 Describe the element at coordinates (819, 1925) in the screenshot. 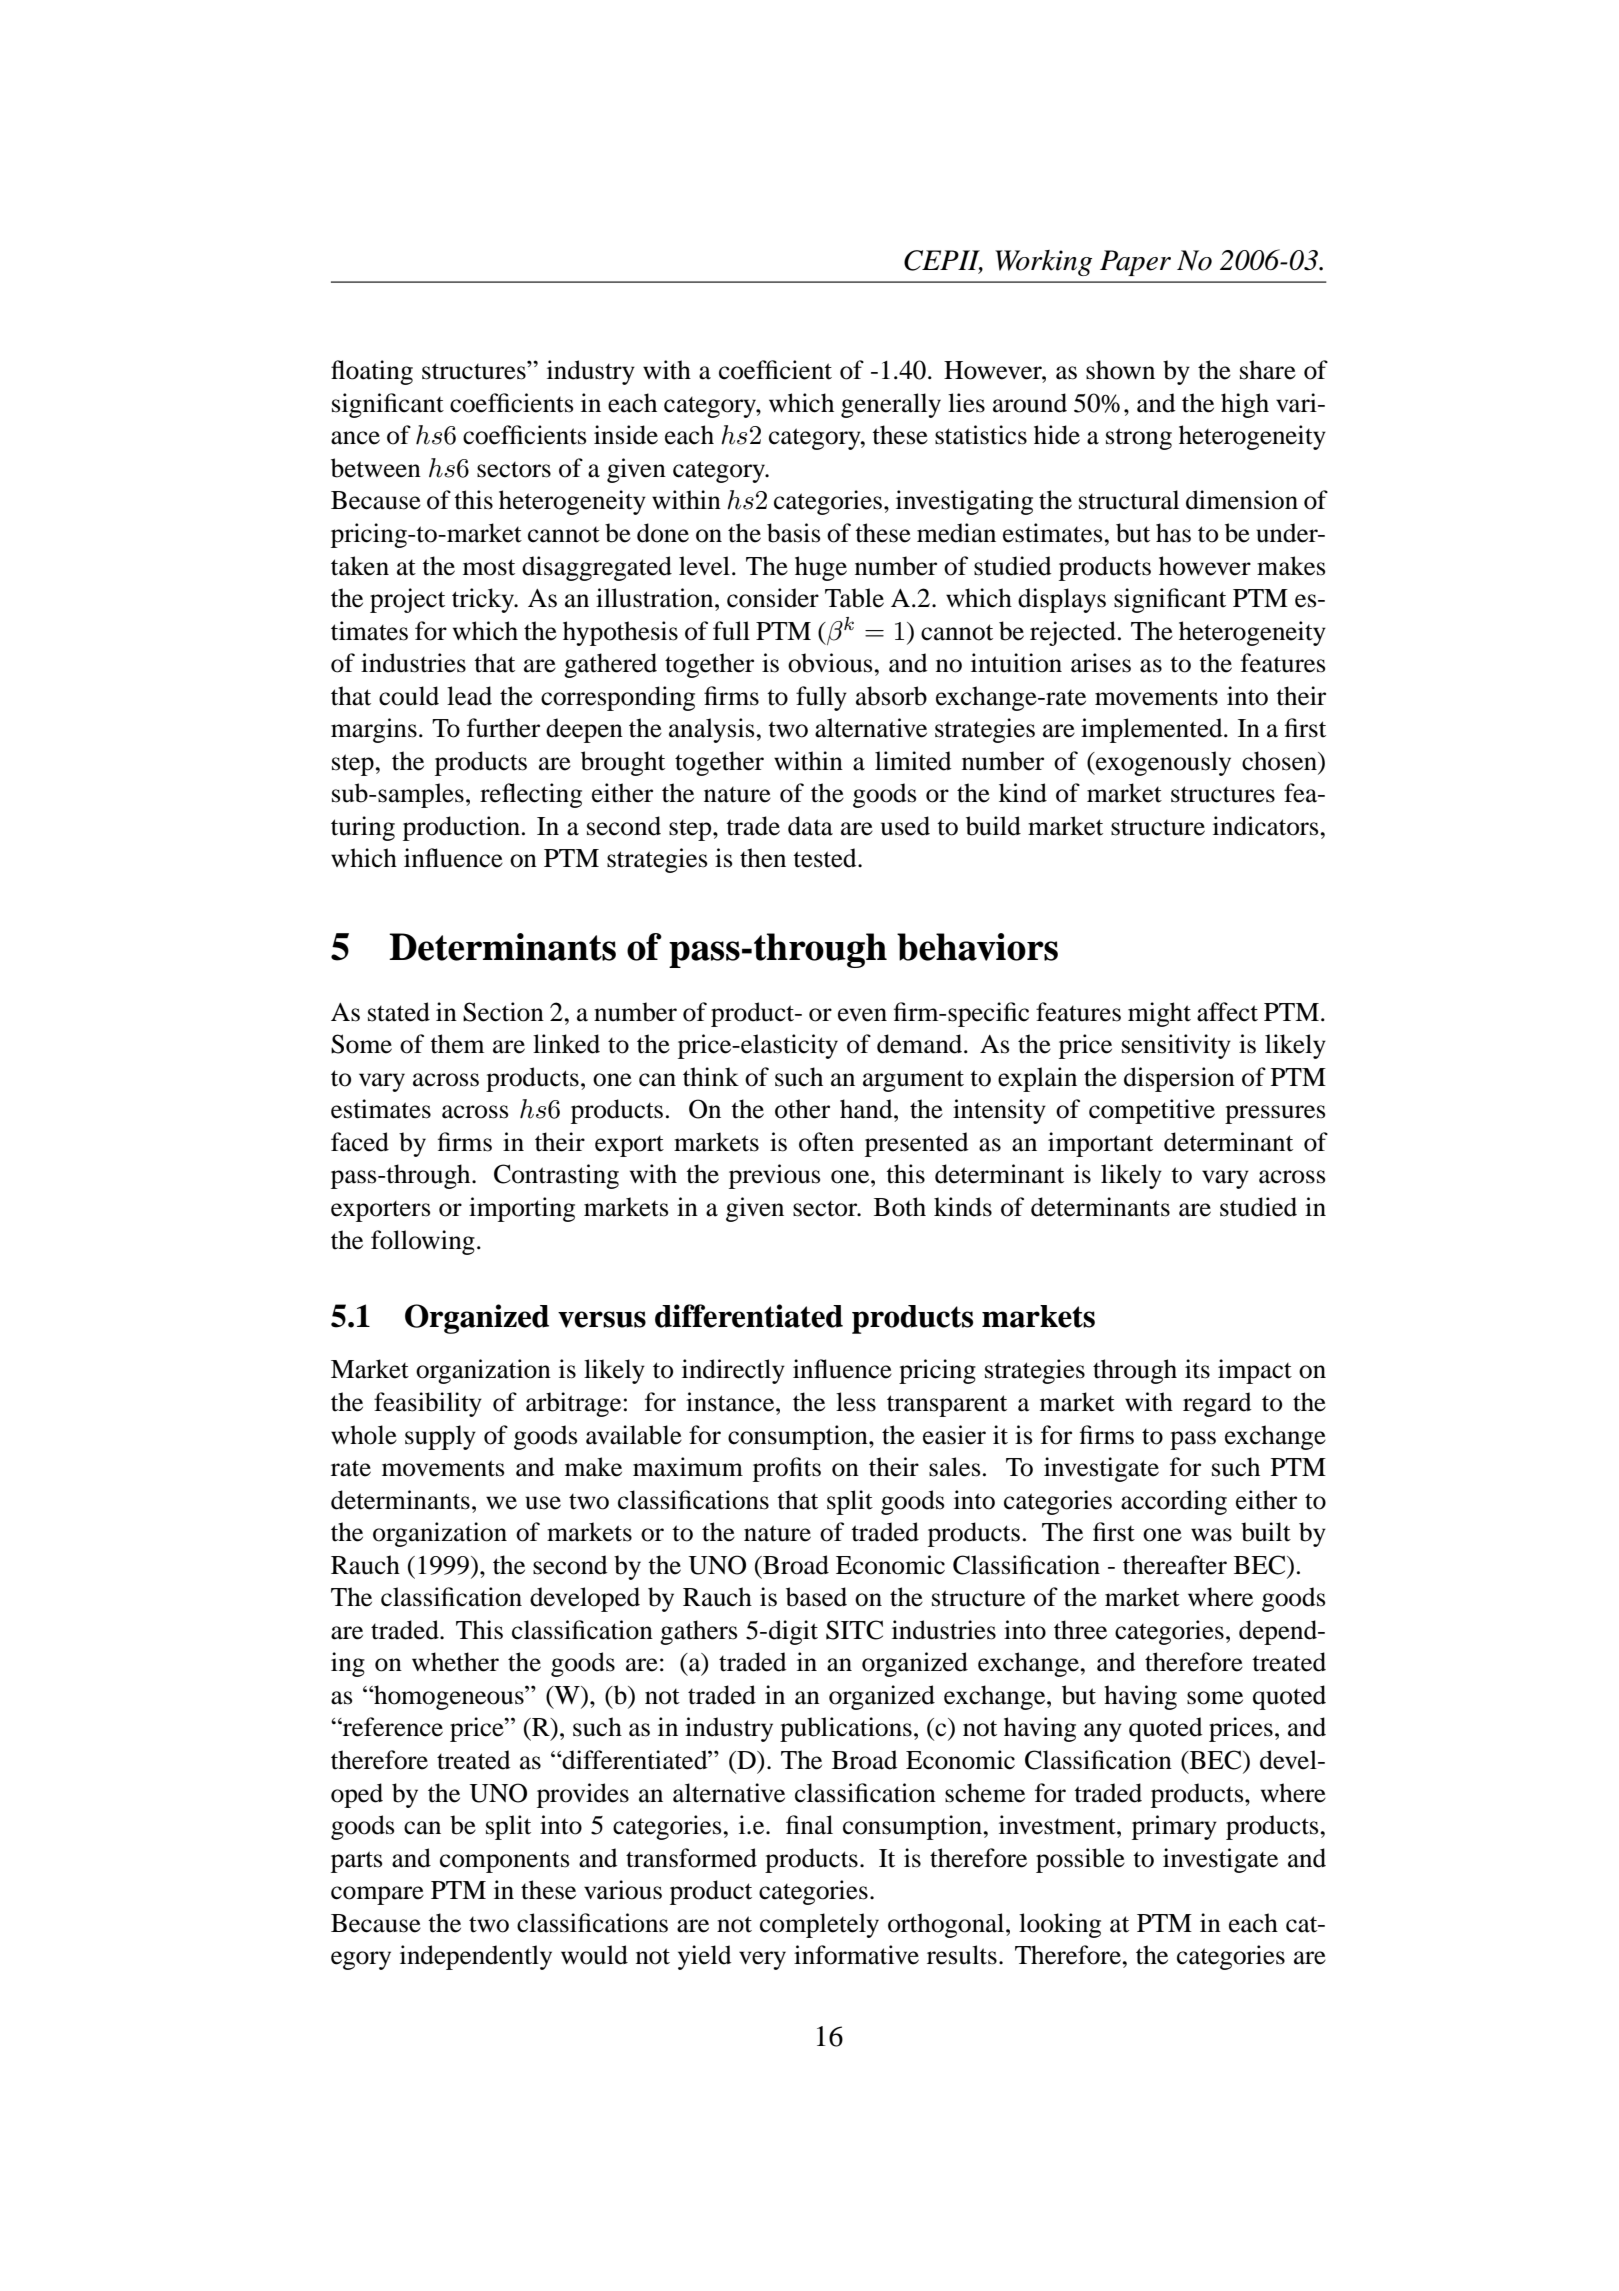

I see `completely` at that location.
